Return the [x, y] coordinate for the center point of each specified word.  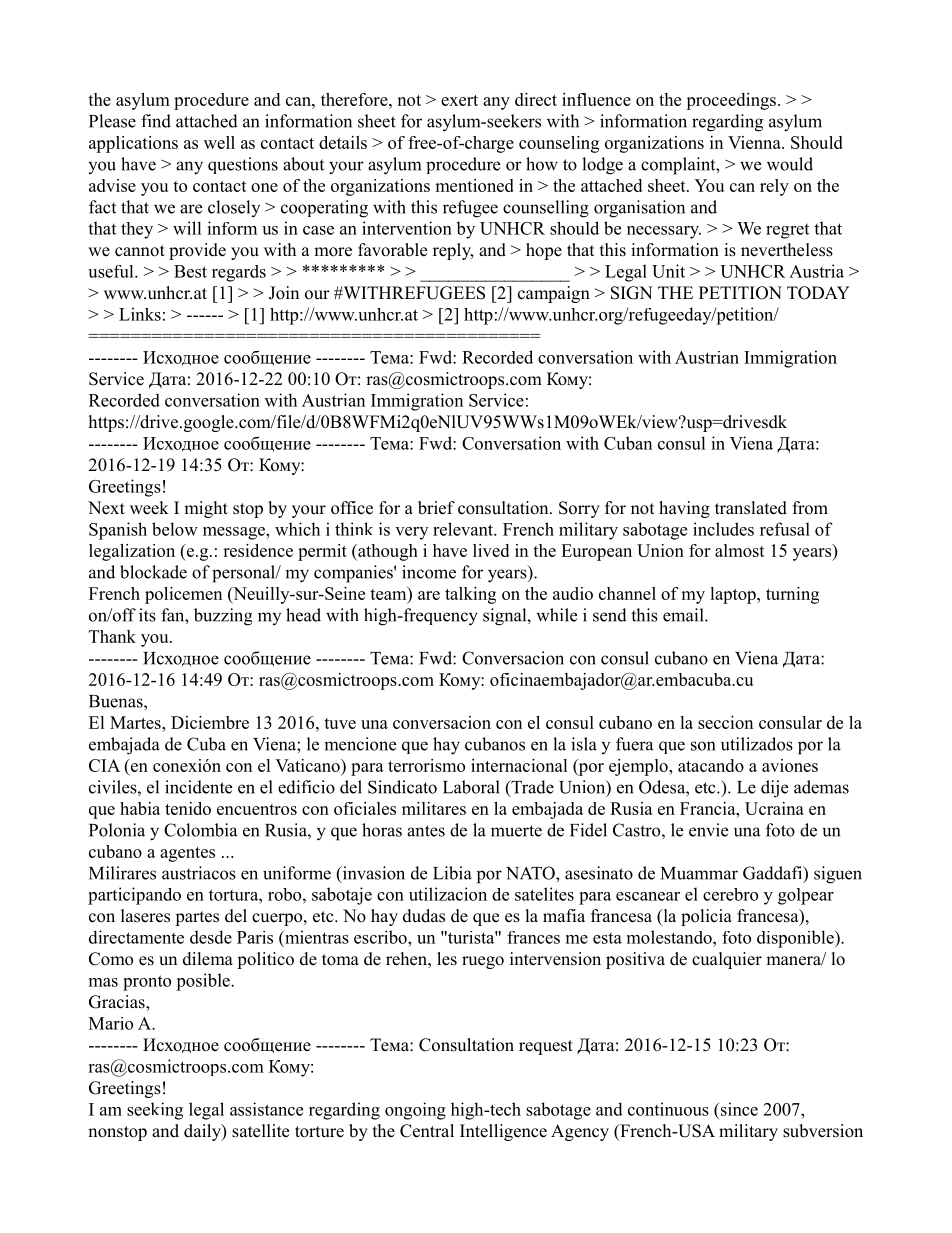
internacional [519, 765]
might [206, 509]
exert [459, 100]
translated [751, 508]
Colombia [200, 830]
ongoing [415, 1111]
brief [436, 508]
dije [774, 789]
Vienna [755, 142]
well [219, 142]
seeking [155, 1111]
